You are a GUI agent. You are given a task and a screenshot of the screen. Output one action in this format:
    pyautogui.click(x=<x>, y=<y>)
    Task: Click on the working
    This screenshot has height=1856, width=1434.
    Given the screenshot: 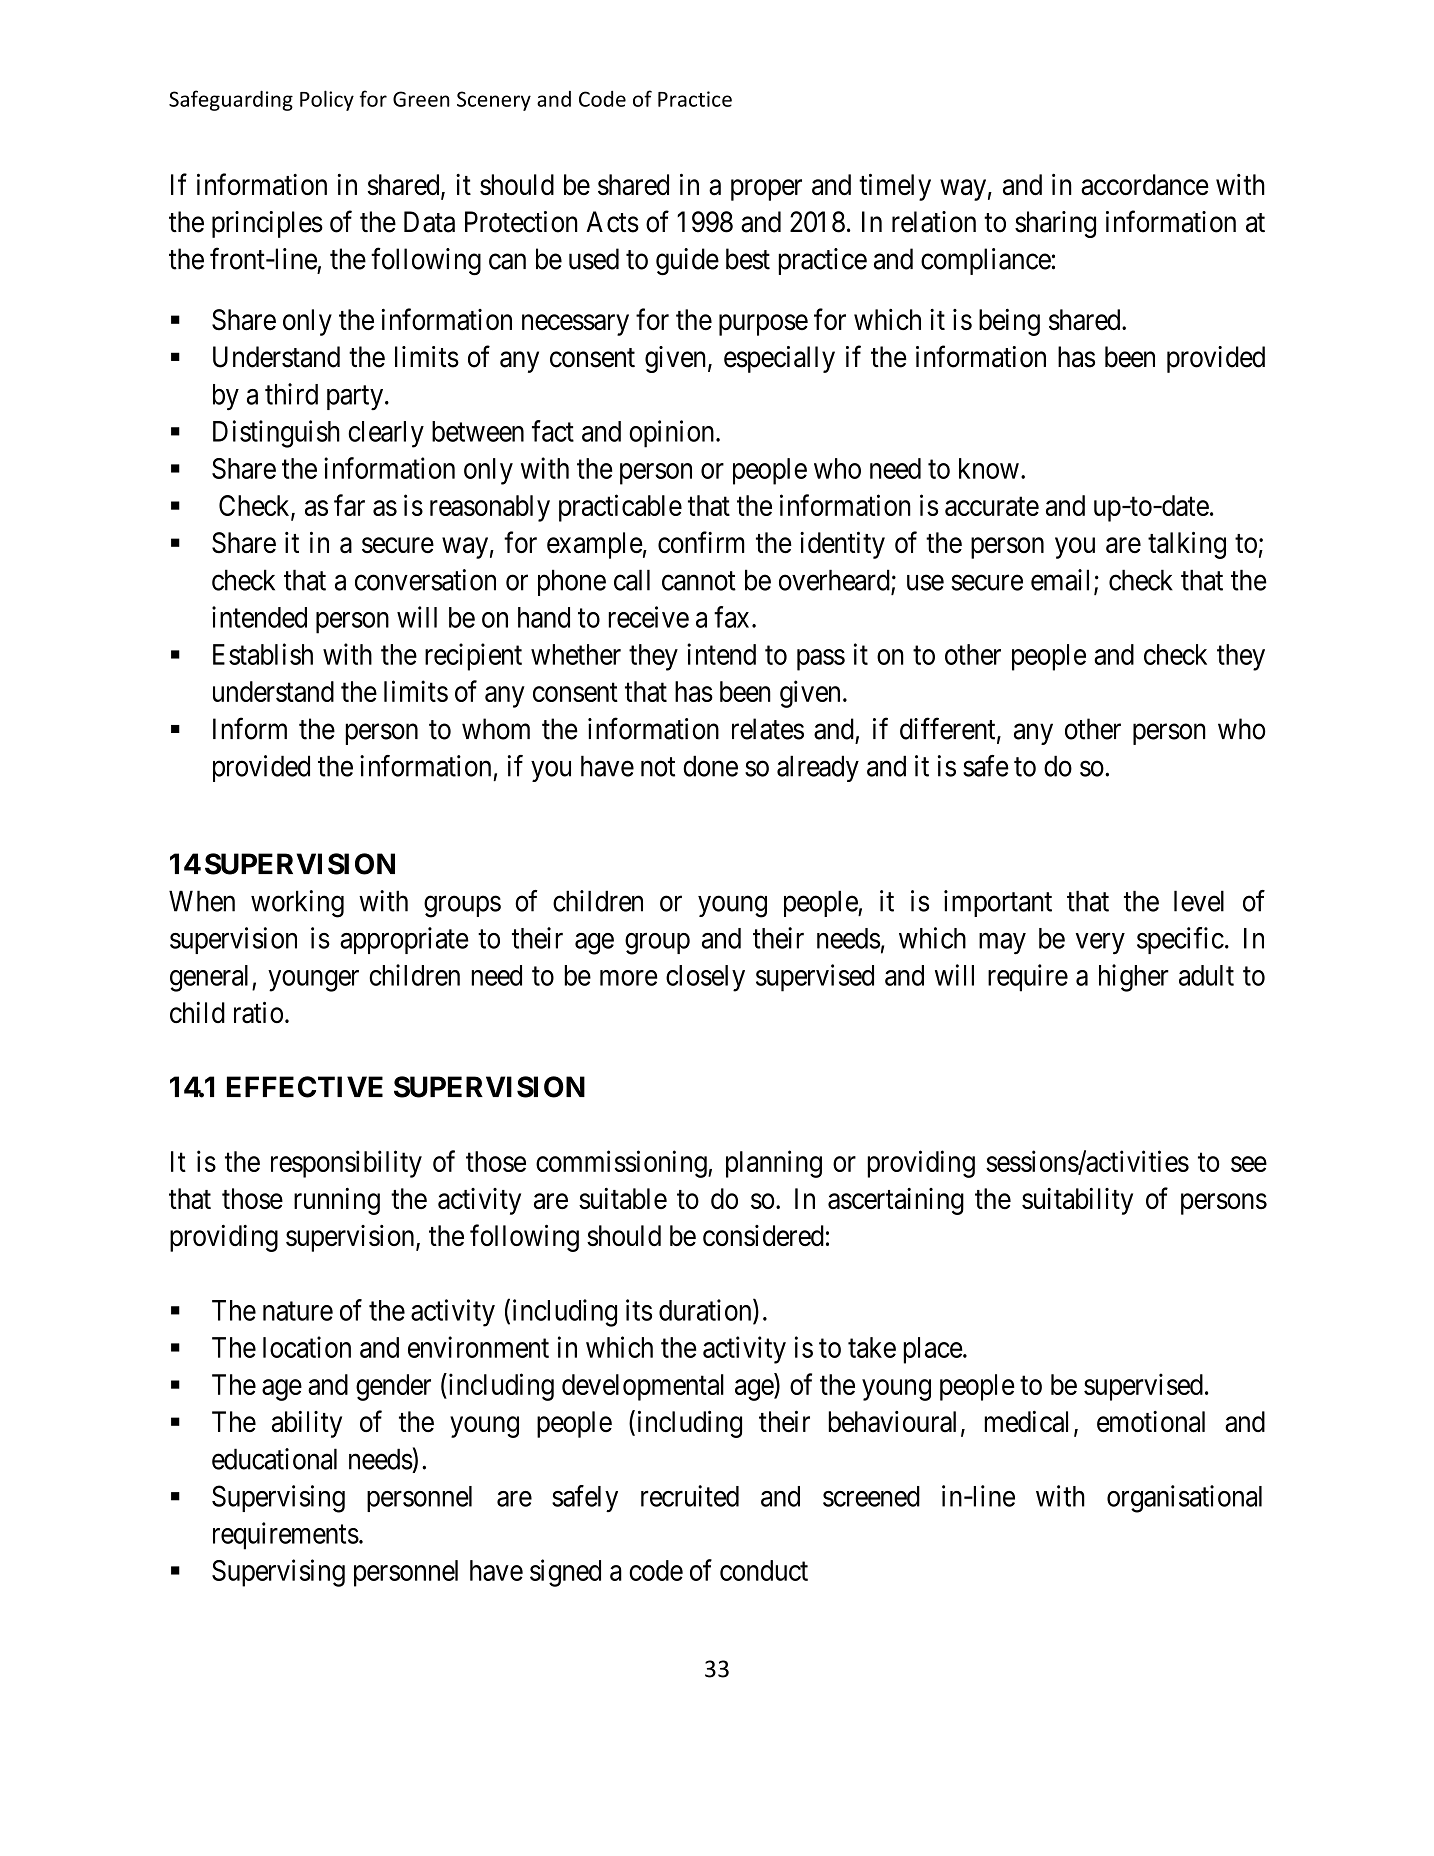 What is the action you would take?
    pyautogui.click(x=297, y=904)
